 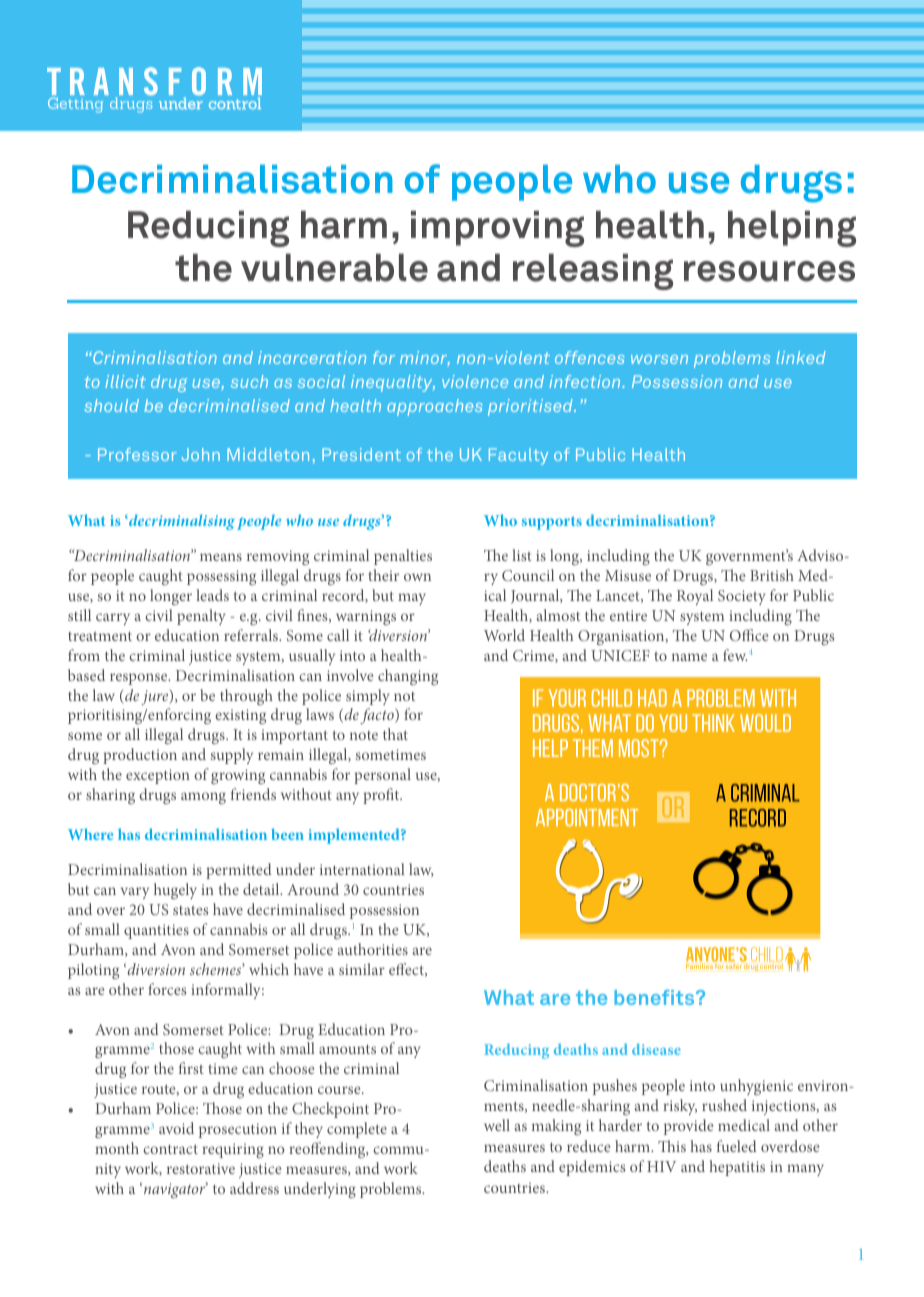 I want to click on profit, so click(x=382, y=796).
